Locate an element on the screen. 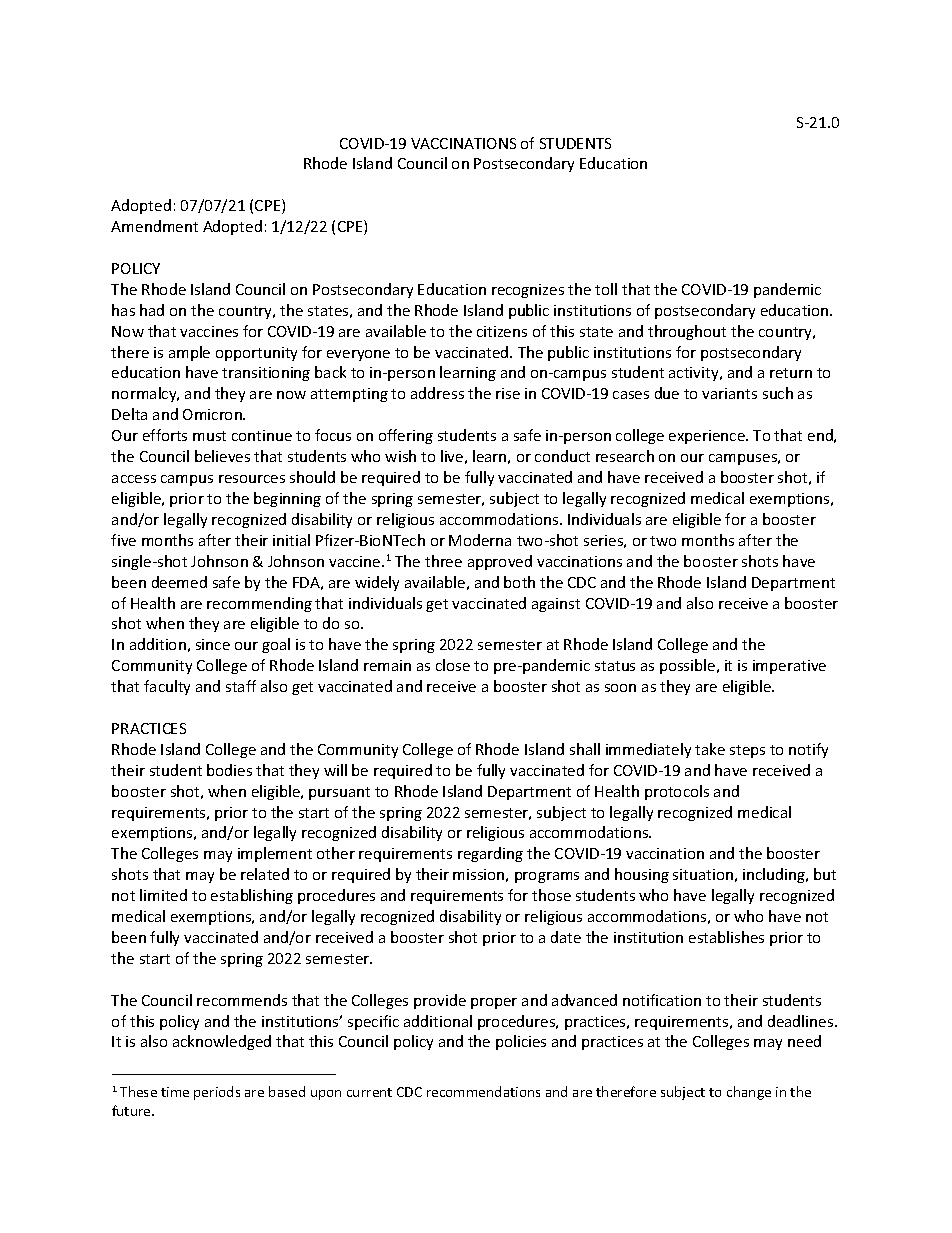 This screenshot has height=1233, width=952. bodies is located at coordinates (229, 770).
